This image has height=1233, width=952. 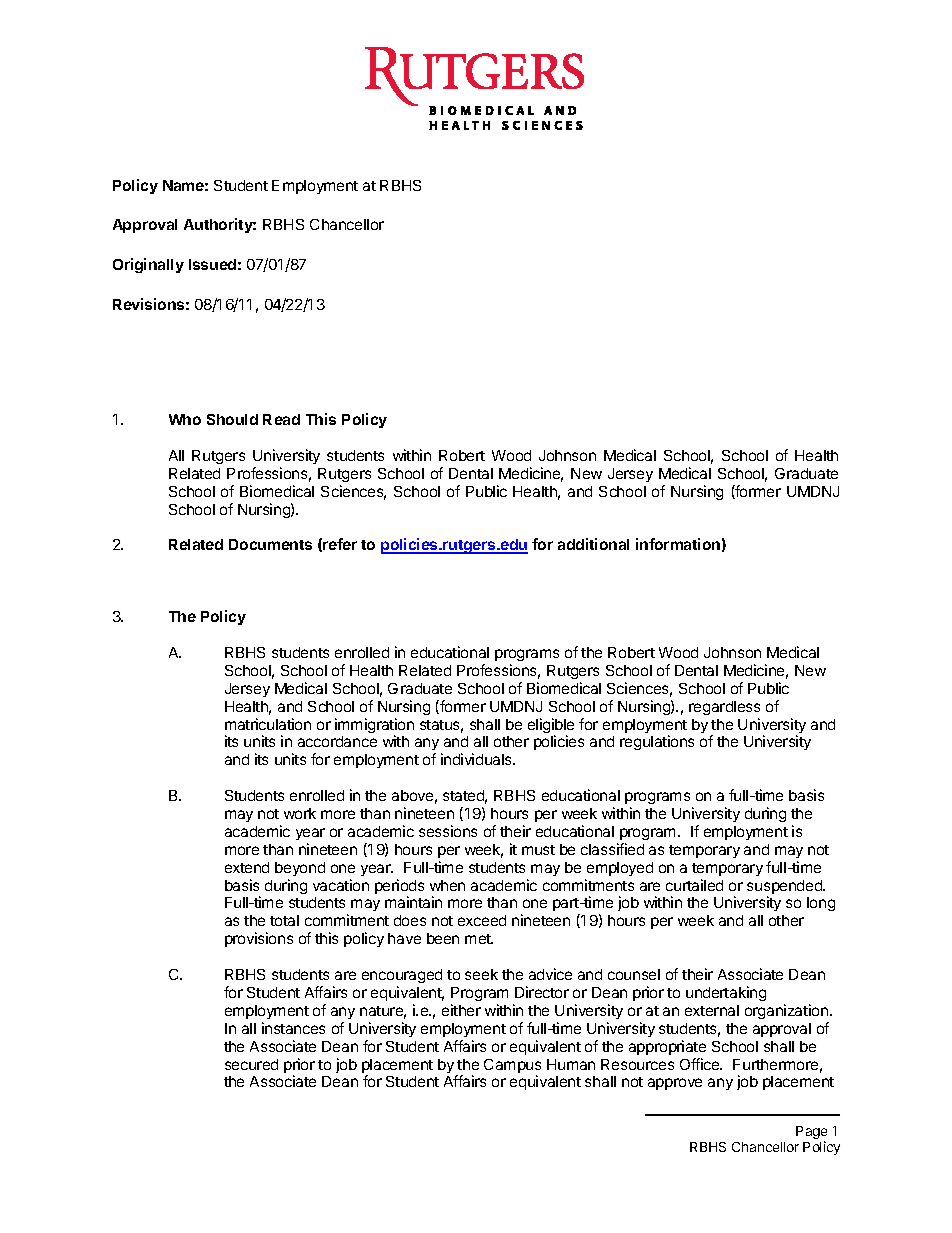 I want to click on secured, so click(x=251, y=1064).
